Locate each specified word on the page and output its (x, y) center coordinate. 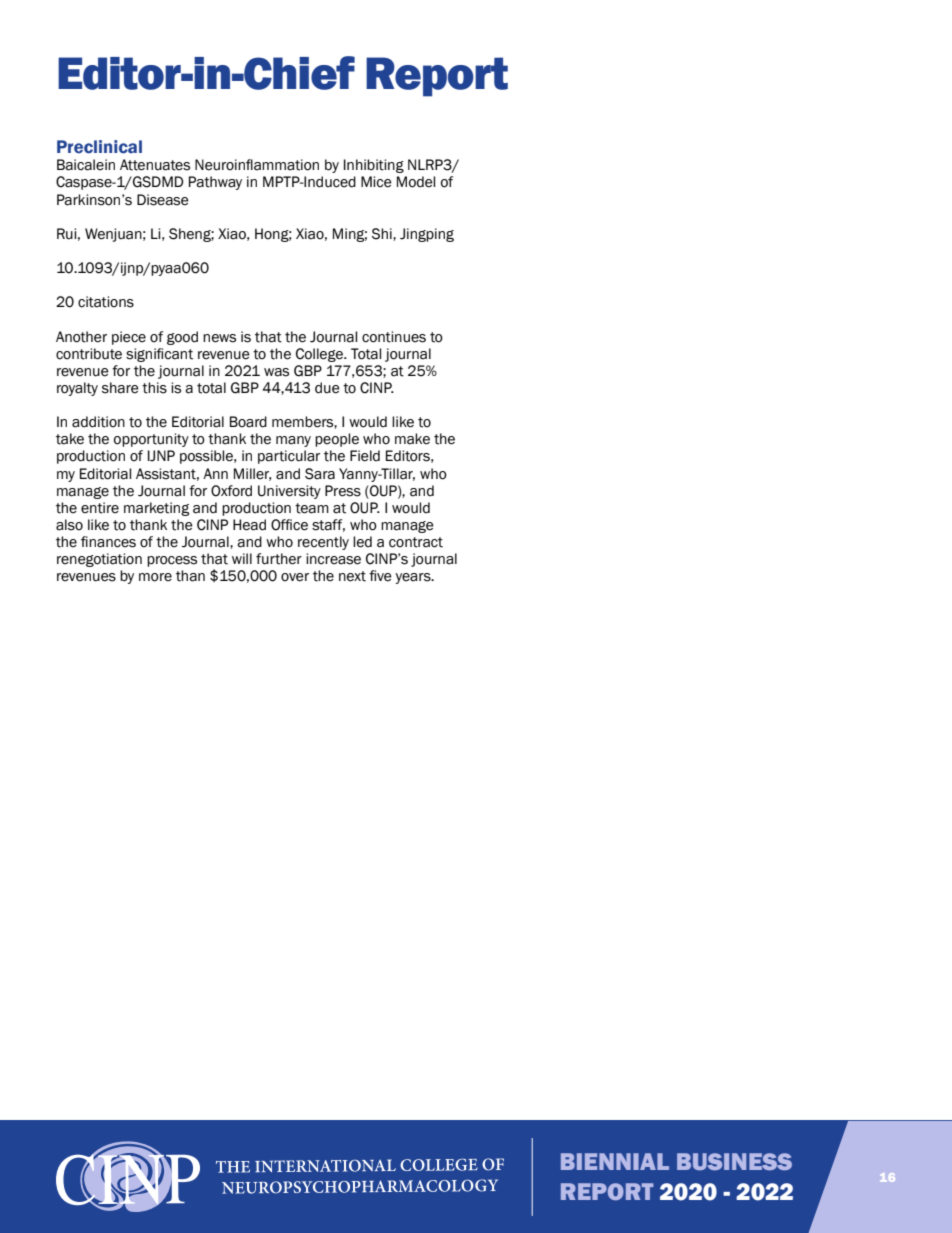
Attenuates (155, 165)
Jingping (427, 235)
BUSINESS (734, 1161)
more (155, 577)
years (414, 578)
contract (416, 542)
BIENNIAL (615, 1161)
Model (416, 182)
